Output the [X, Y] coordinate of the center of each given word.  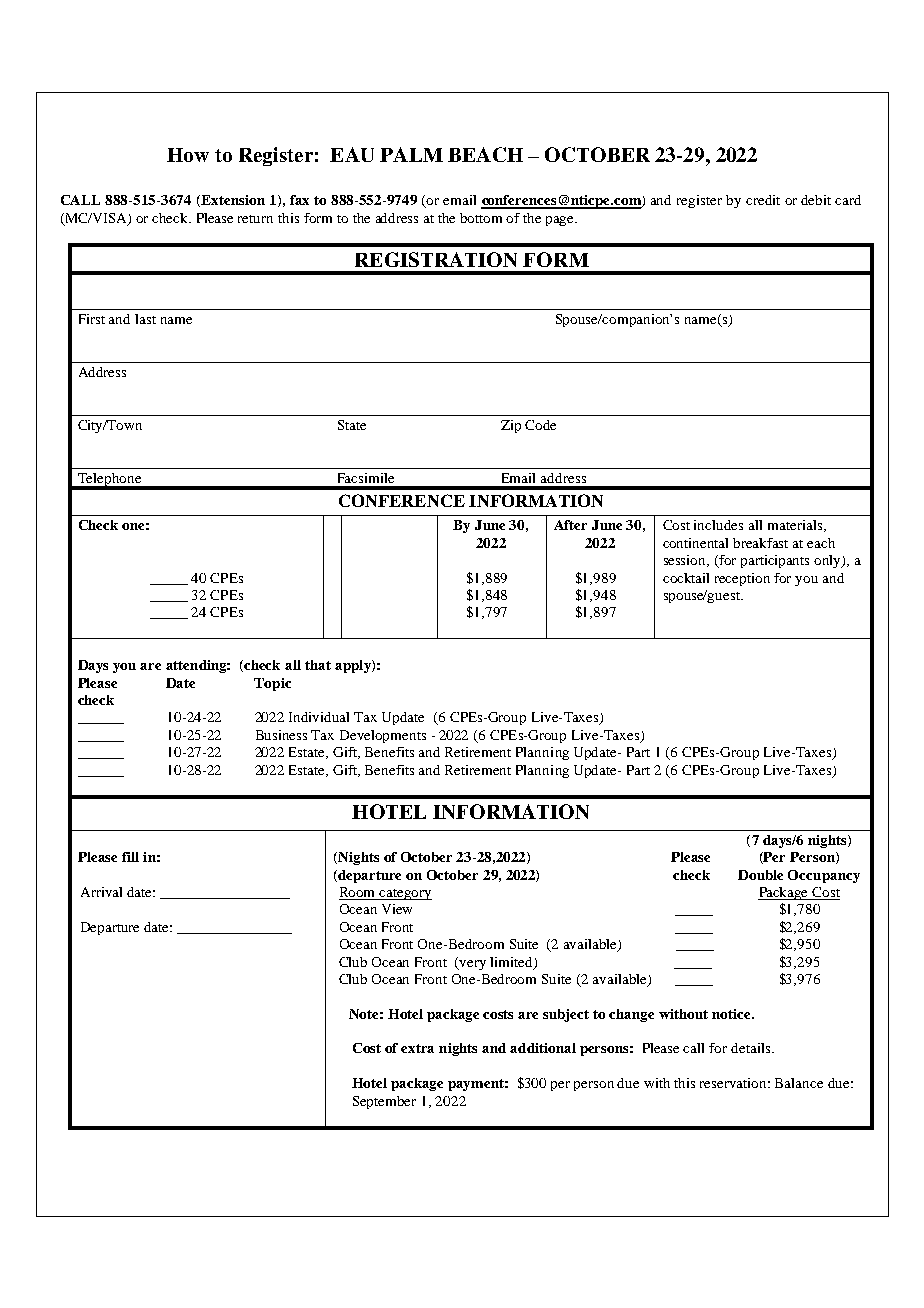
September [384, 1102]
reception [742, 579]
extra [417, 1048]
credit [763, 200]
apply [354, 666]
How [188, 155]
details [752, 1048]
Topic [272, 684]
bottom [481, 218]
